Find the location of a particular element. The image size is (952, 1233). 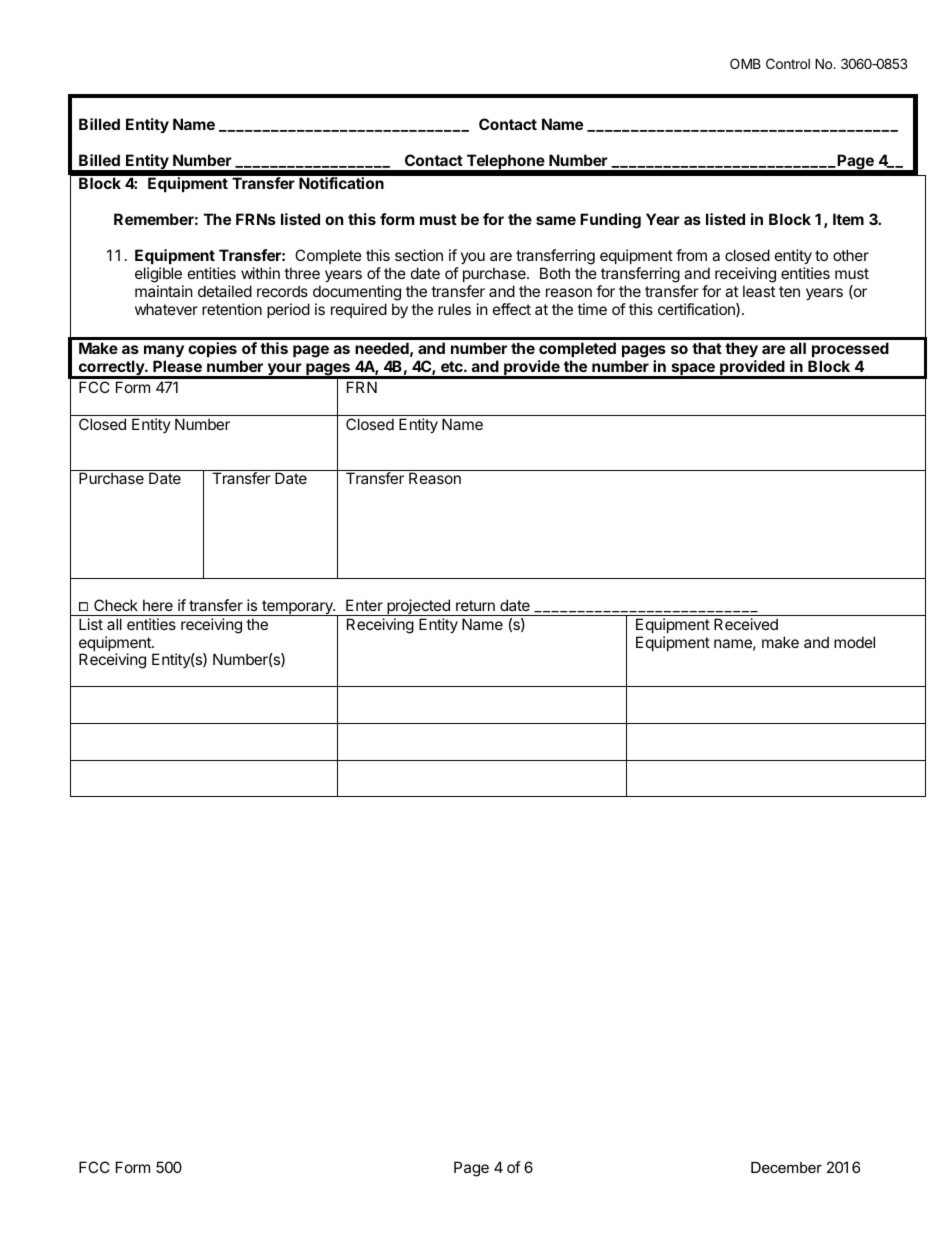

model is located at coordinates (854, 642).
